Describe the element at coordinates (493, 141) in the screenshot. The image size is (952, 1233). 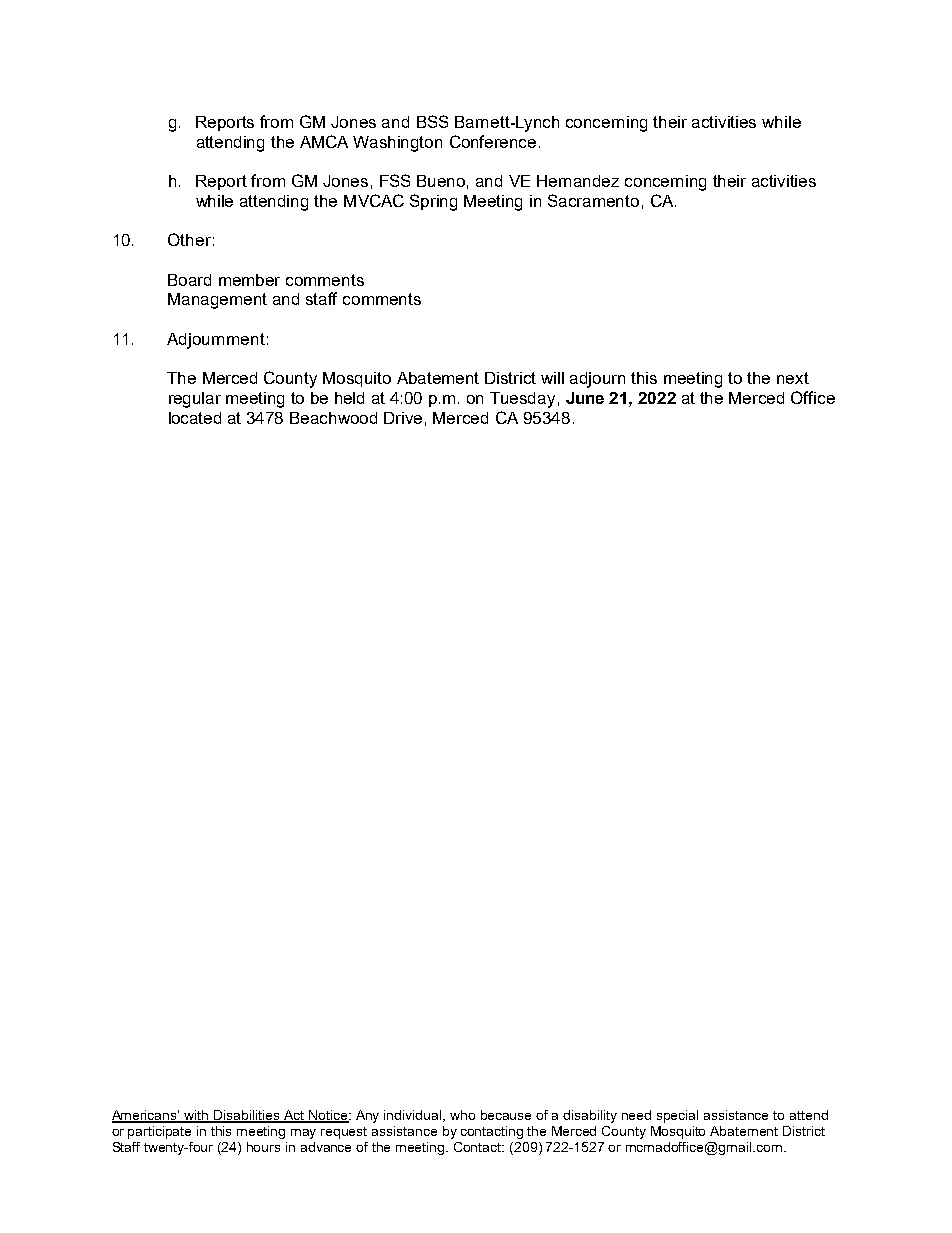
I see `Conference` at that location.
